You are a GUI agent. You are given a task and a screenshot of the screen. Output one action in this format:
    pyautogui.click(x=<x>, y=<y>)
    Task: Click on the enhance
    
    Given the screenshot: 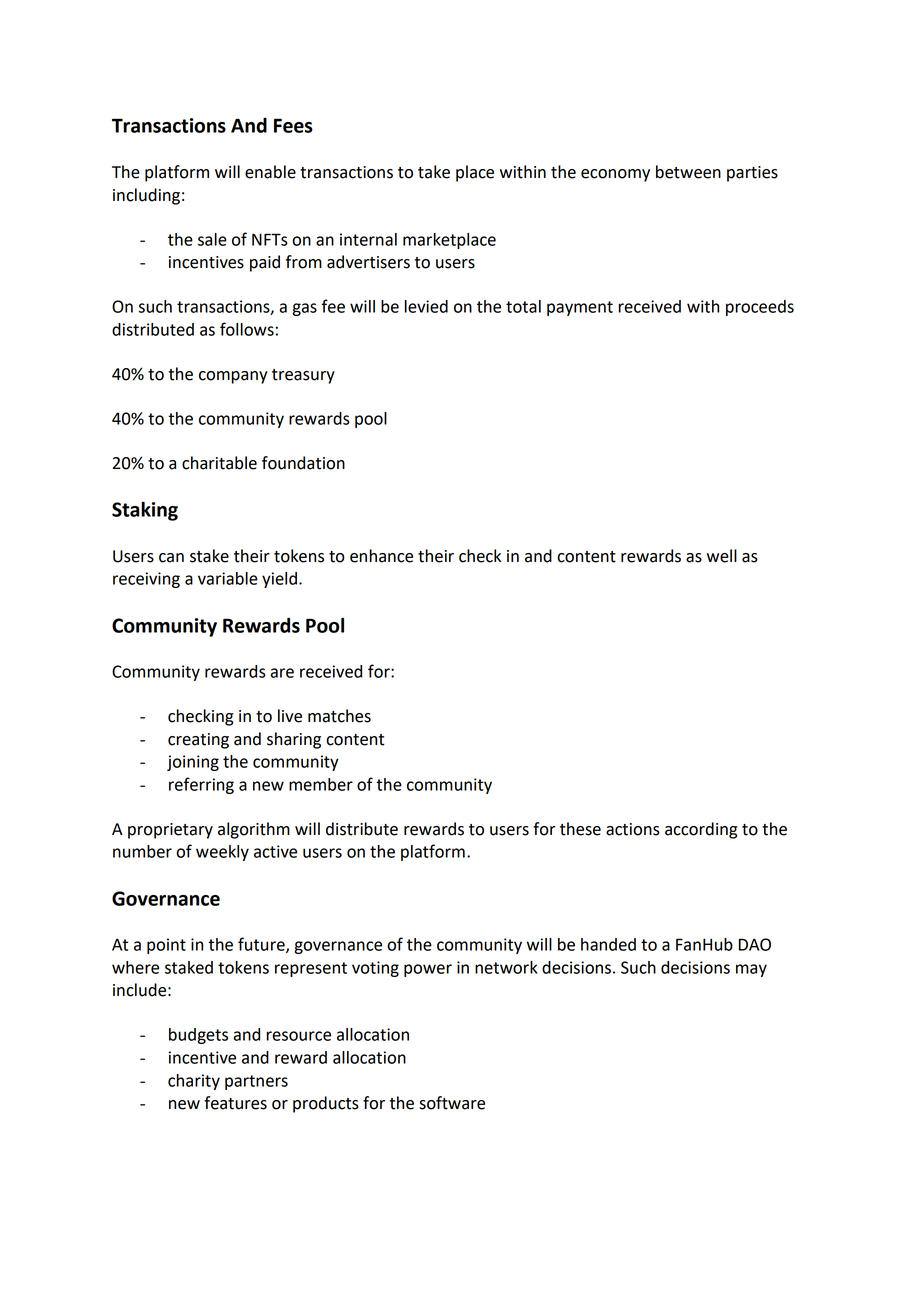 What is the action you would take?
    pyautogui.click(x=381, y=556)
